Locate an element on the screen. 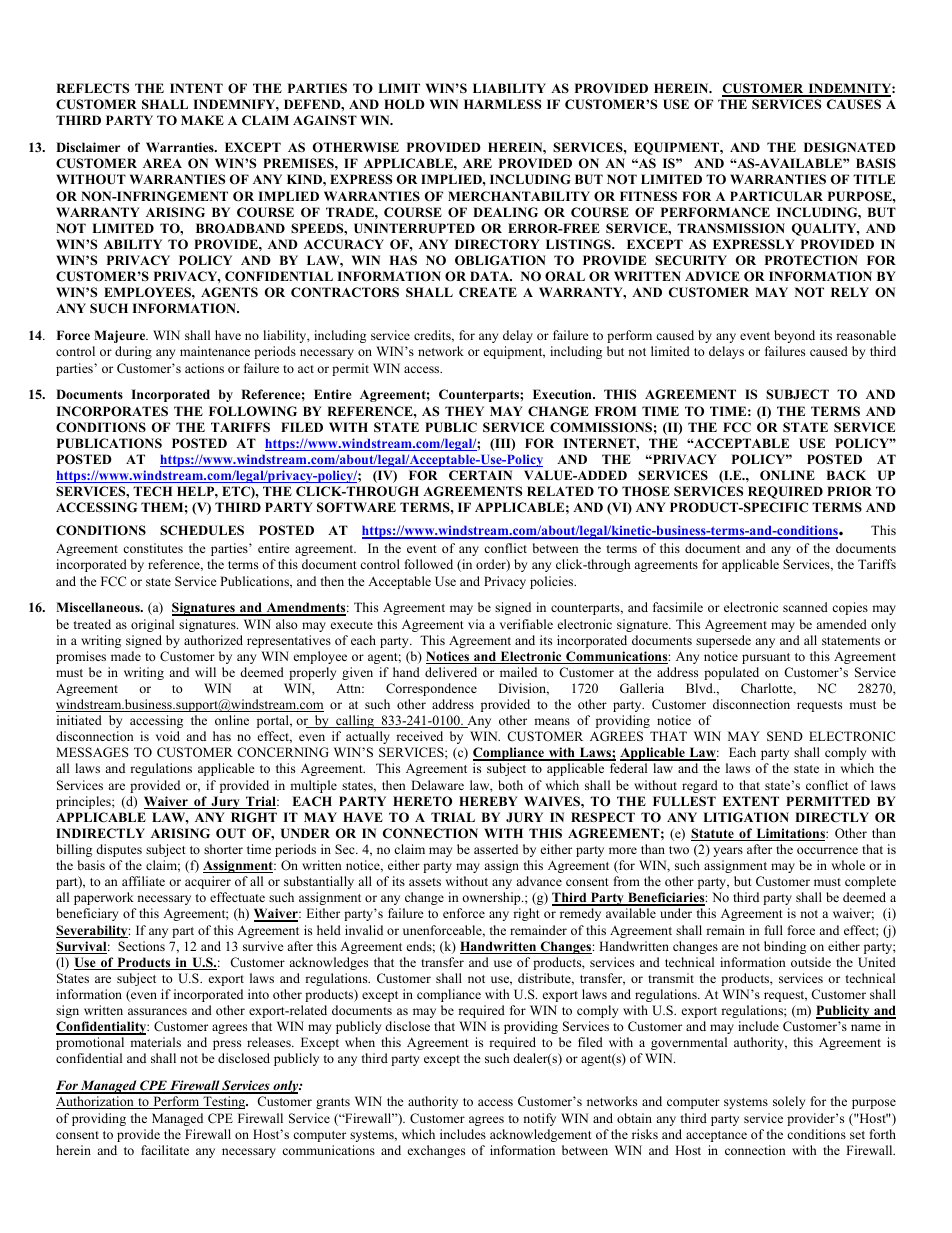  CREATE is located at coordinates (488, 292).
